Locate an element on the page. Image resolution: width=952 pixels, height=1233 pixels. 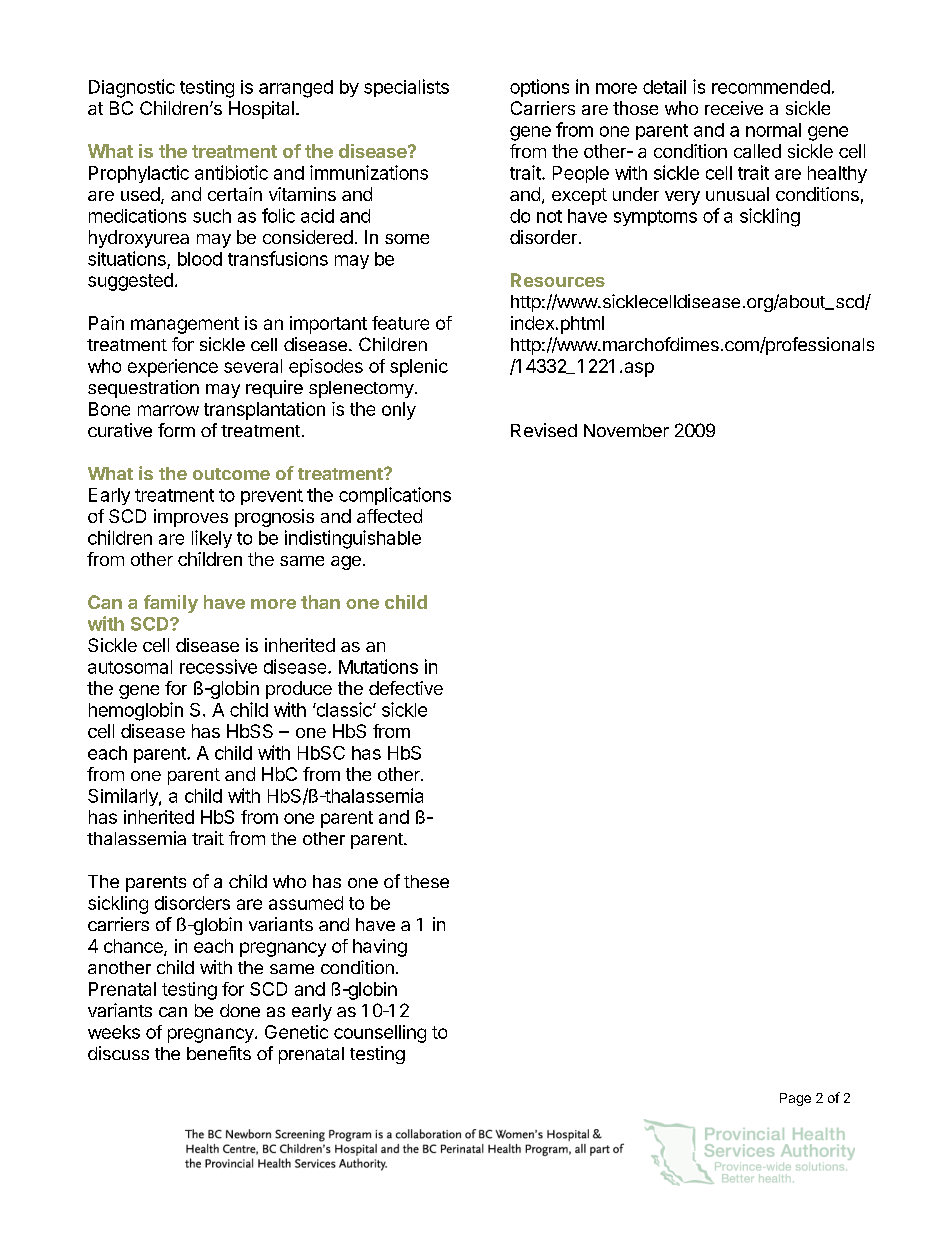
benefits is located at coordinates (219, 1053).
